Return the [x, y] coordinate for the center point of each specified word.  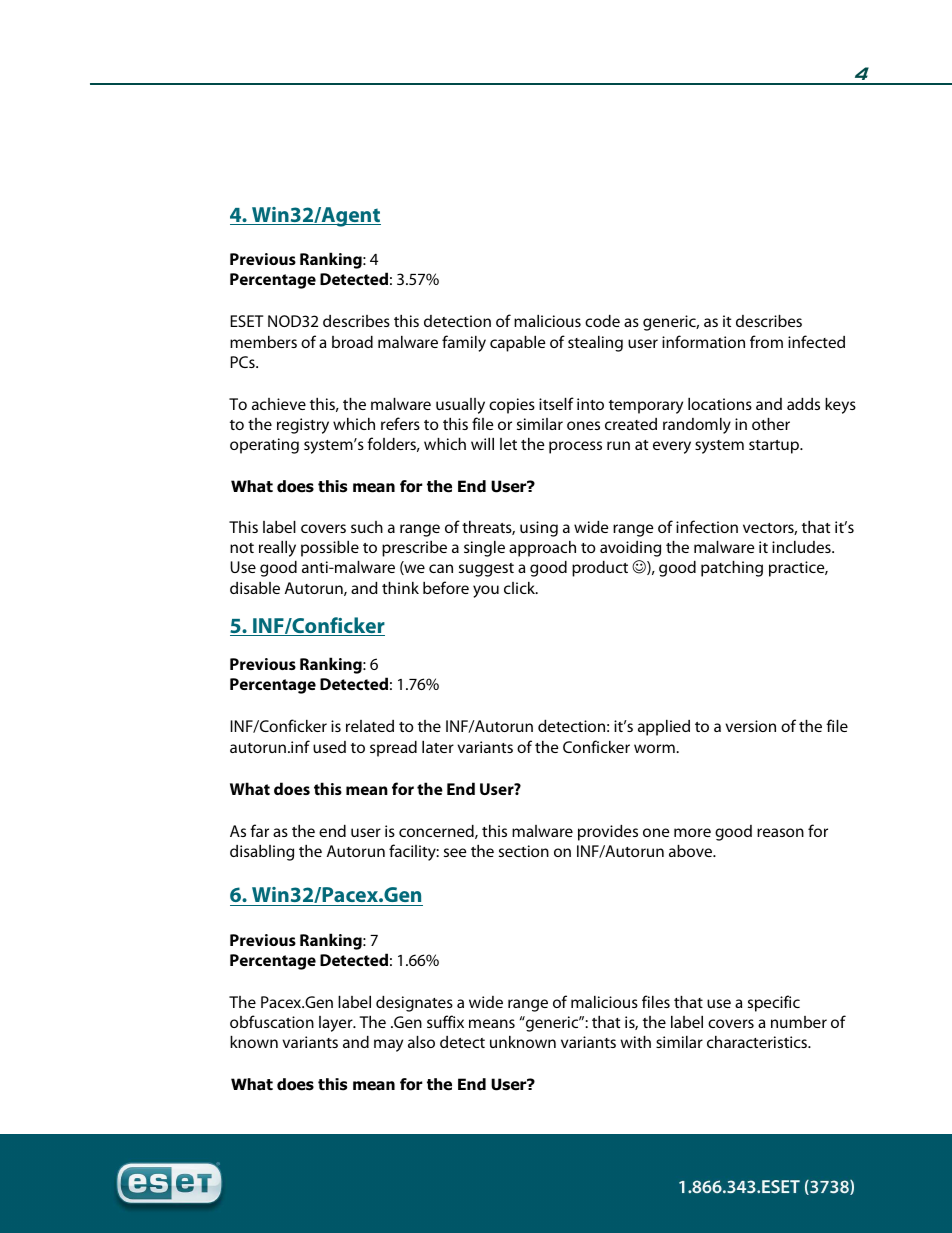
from [766, 341]
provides [608, 833]
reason [780, 832]
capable [518, 344]
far [259, 830]
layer [337, 1024]
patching [732, 569]
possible [330, 549]
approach [542, 549]
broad [352, 342]
